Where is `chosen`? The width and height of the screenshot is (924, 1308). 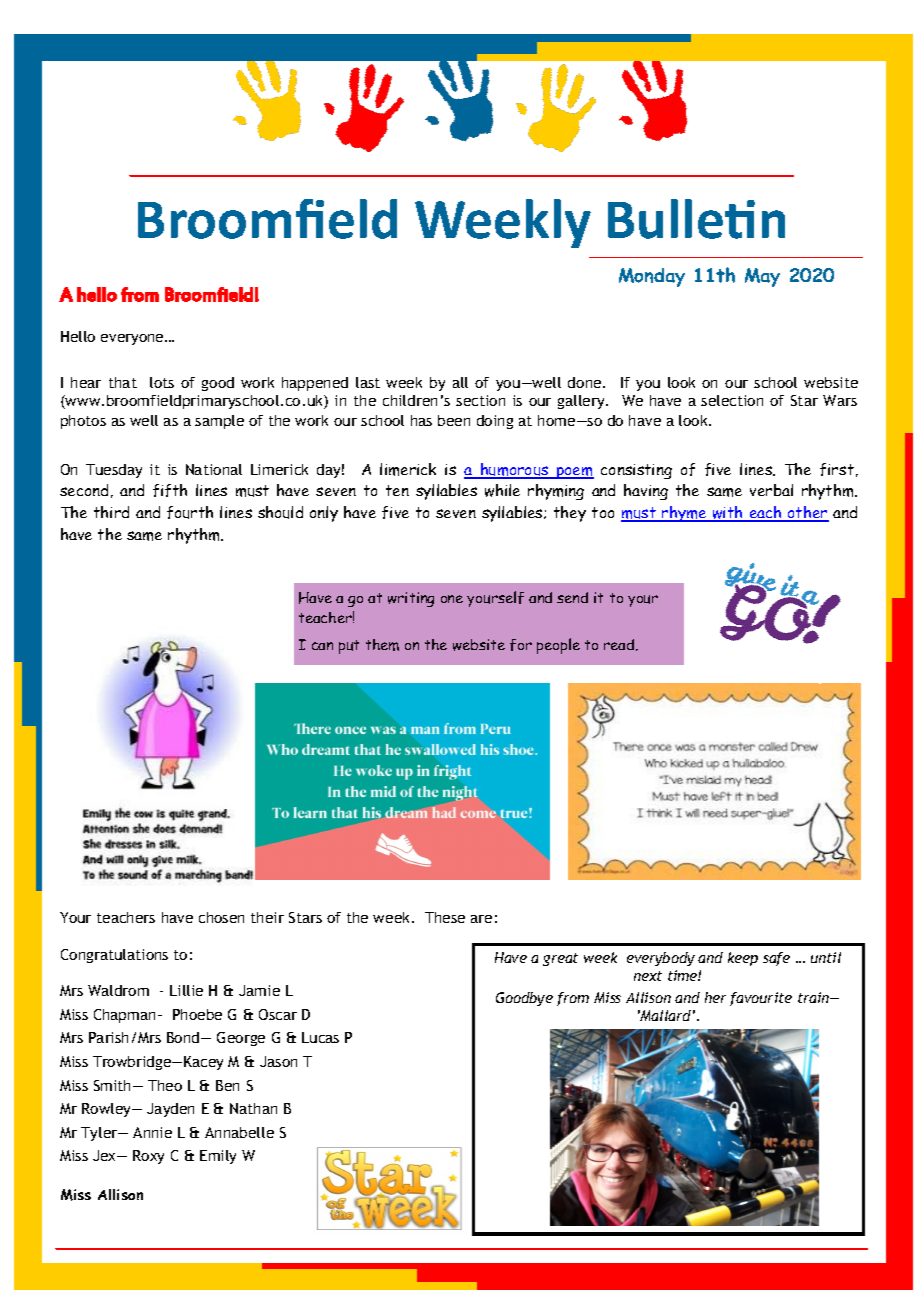 chosen is located at coordinates (221, 917).
